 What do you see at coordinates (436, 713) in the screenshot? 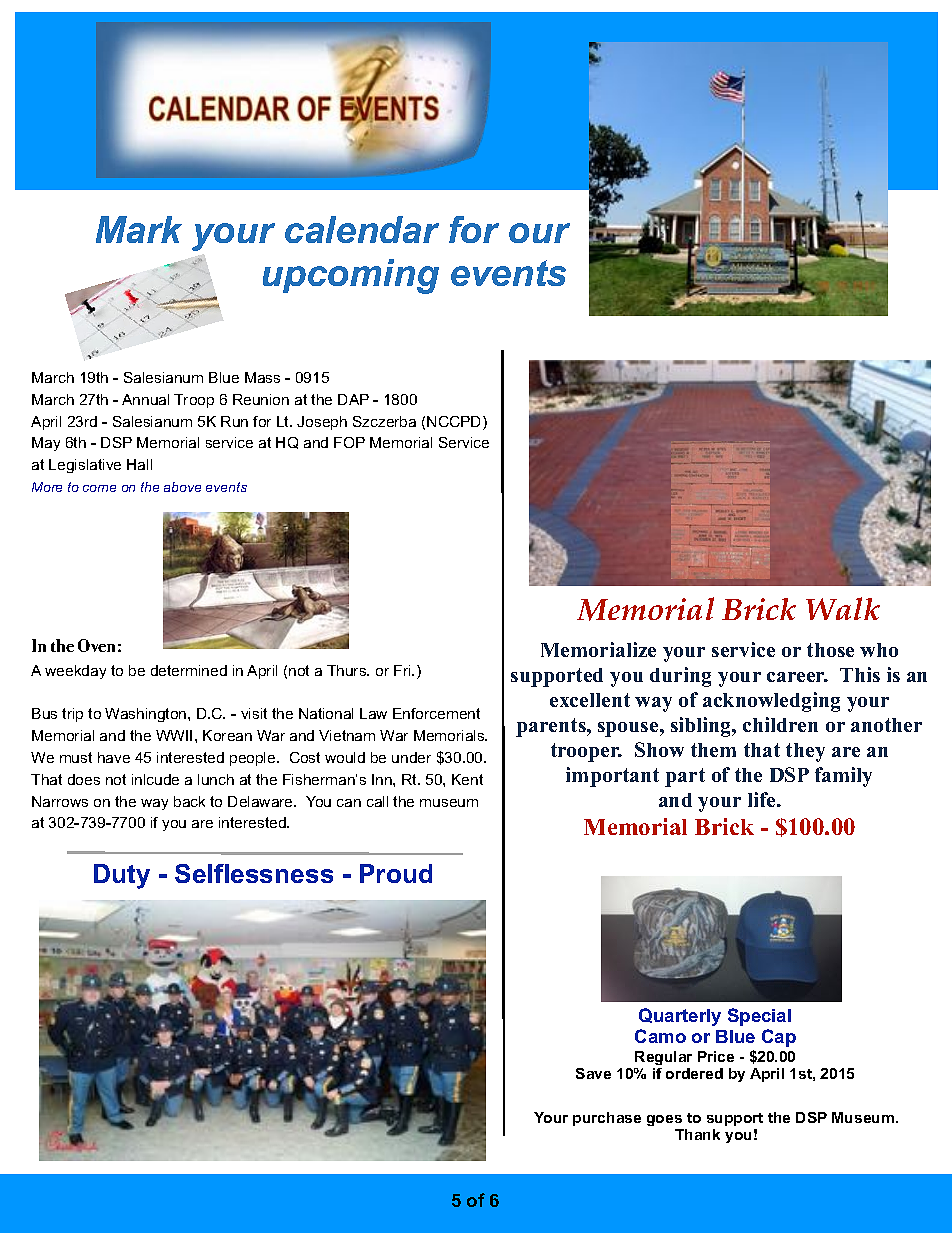
I see `Enforcement` at bounding box center [436, 713].
